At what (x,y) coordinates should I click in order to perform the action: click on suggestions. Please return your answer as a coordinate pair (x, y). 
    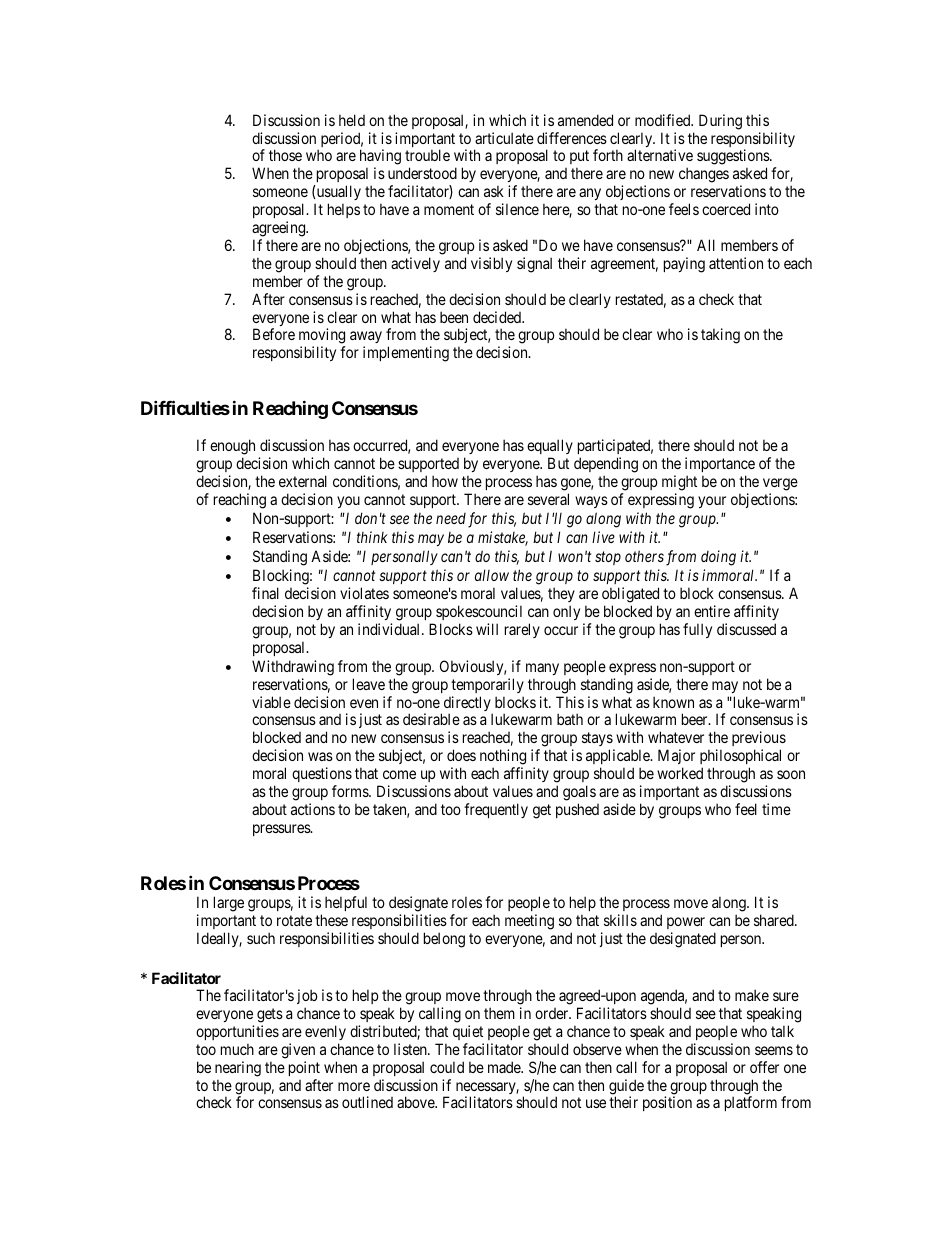
    Looking at the image, I should click on (734, 158).
